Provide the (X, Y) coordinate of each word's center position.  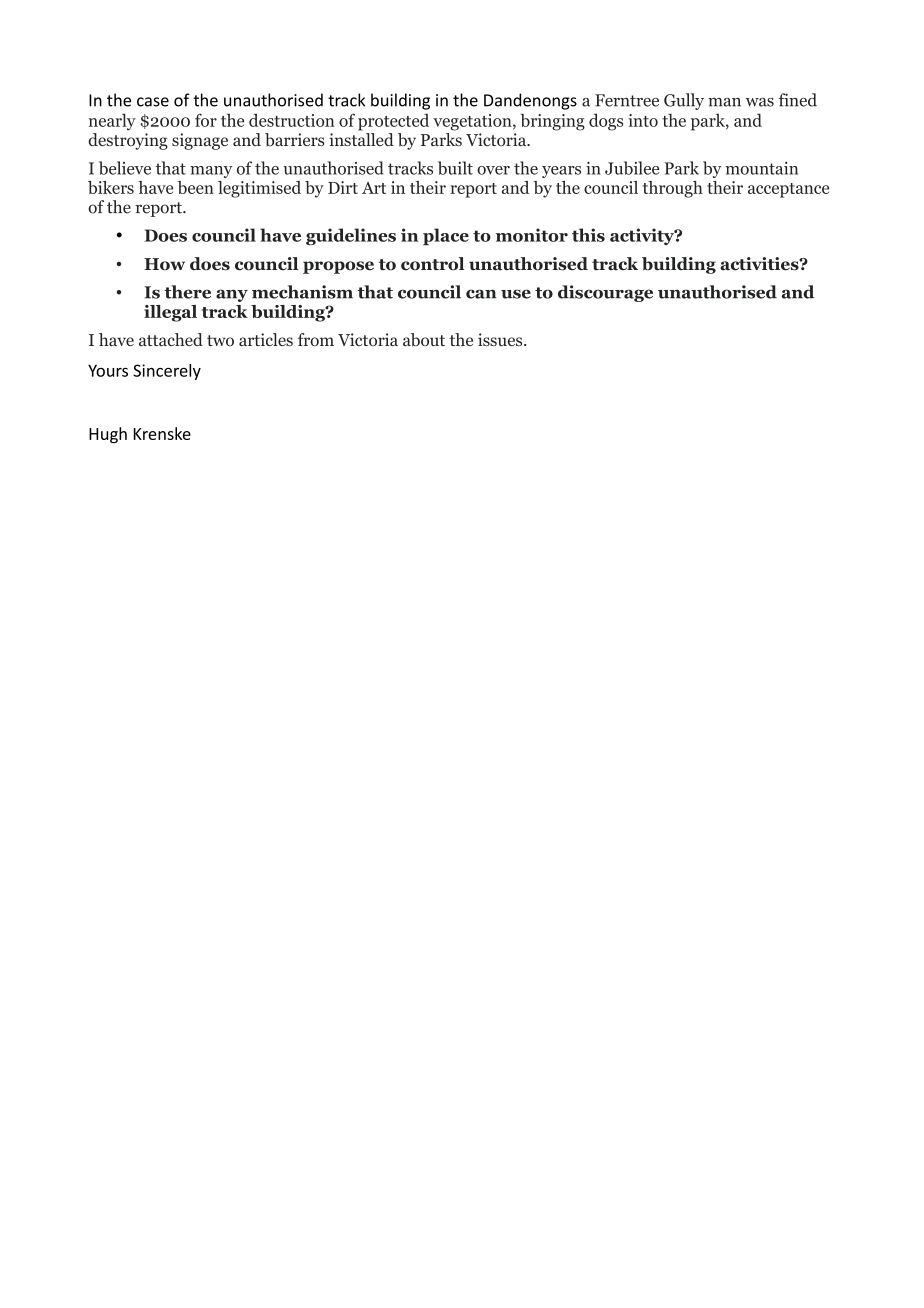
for (206, 120)
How (164, 264)
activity (643, 236)
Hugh (108, 435)
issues (501, 339)
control (432, 264)
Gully (684, 101)
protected (393, 122)
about (424, 340)
